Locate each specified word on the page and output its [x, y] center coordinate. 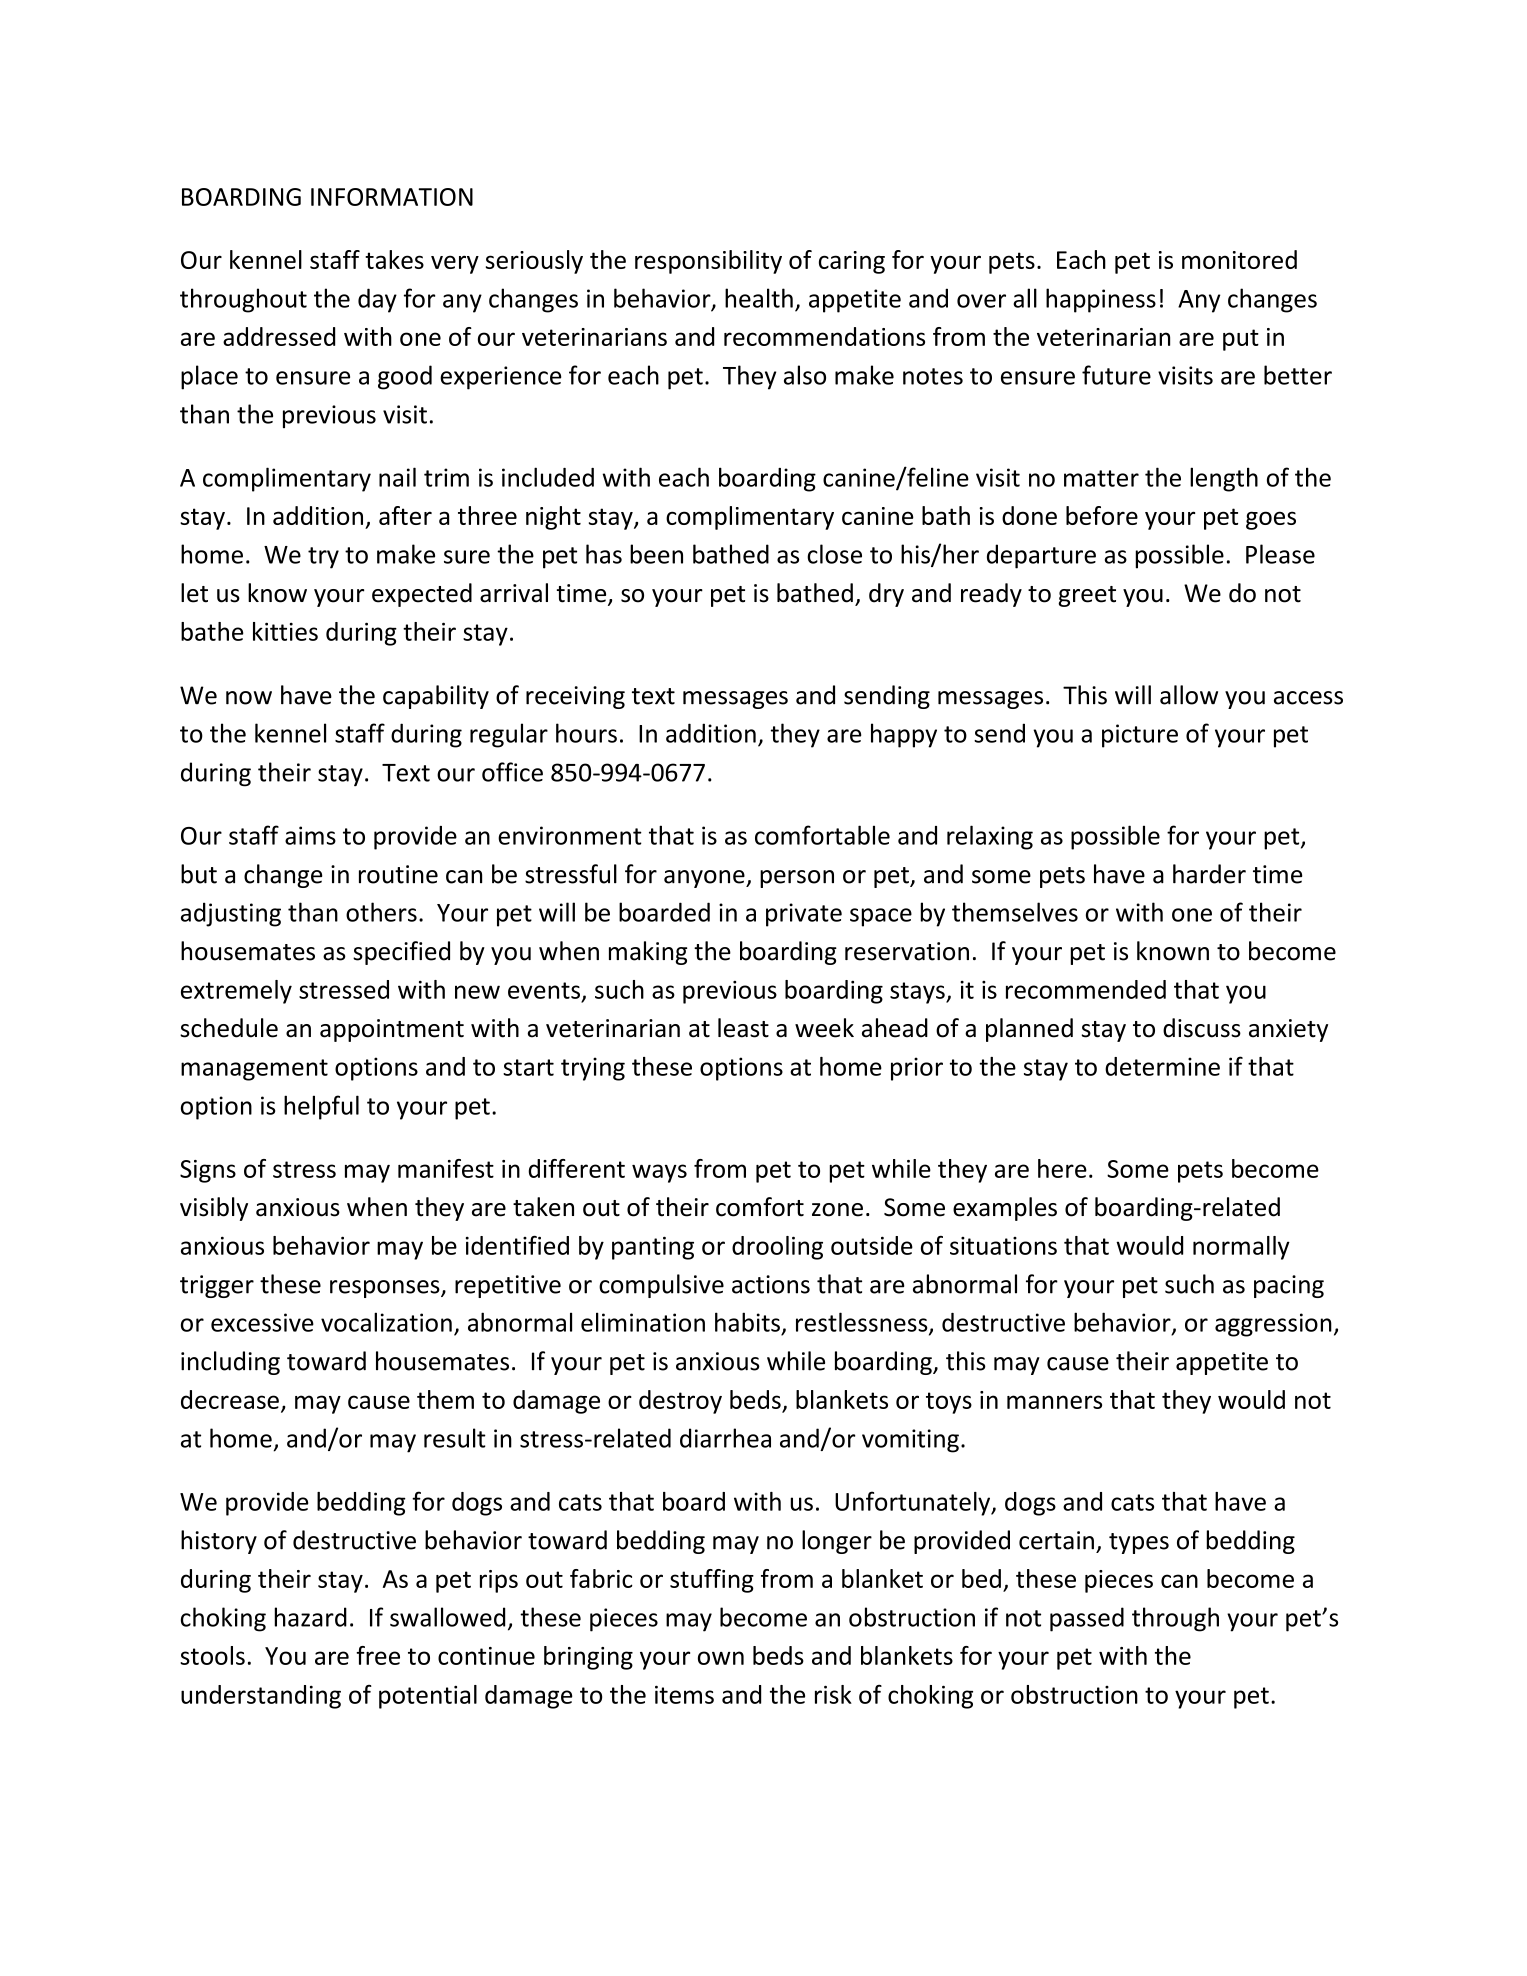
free [378, 1655]
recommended [1086, 989]
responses [386, 1289]
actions [771, 1284]
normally [1241, 1248]
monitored [1239, 259]
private [804, 915]
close [834, 554]
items [684, 1694]
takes [394, 259]
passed [1087, 1619]
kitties [285, 631]
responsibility [708, 262]
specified [401, 953]
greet [1087, 596]
